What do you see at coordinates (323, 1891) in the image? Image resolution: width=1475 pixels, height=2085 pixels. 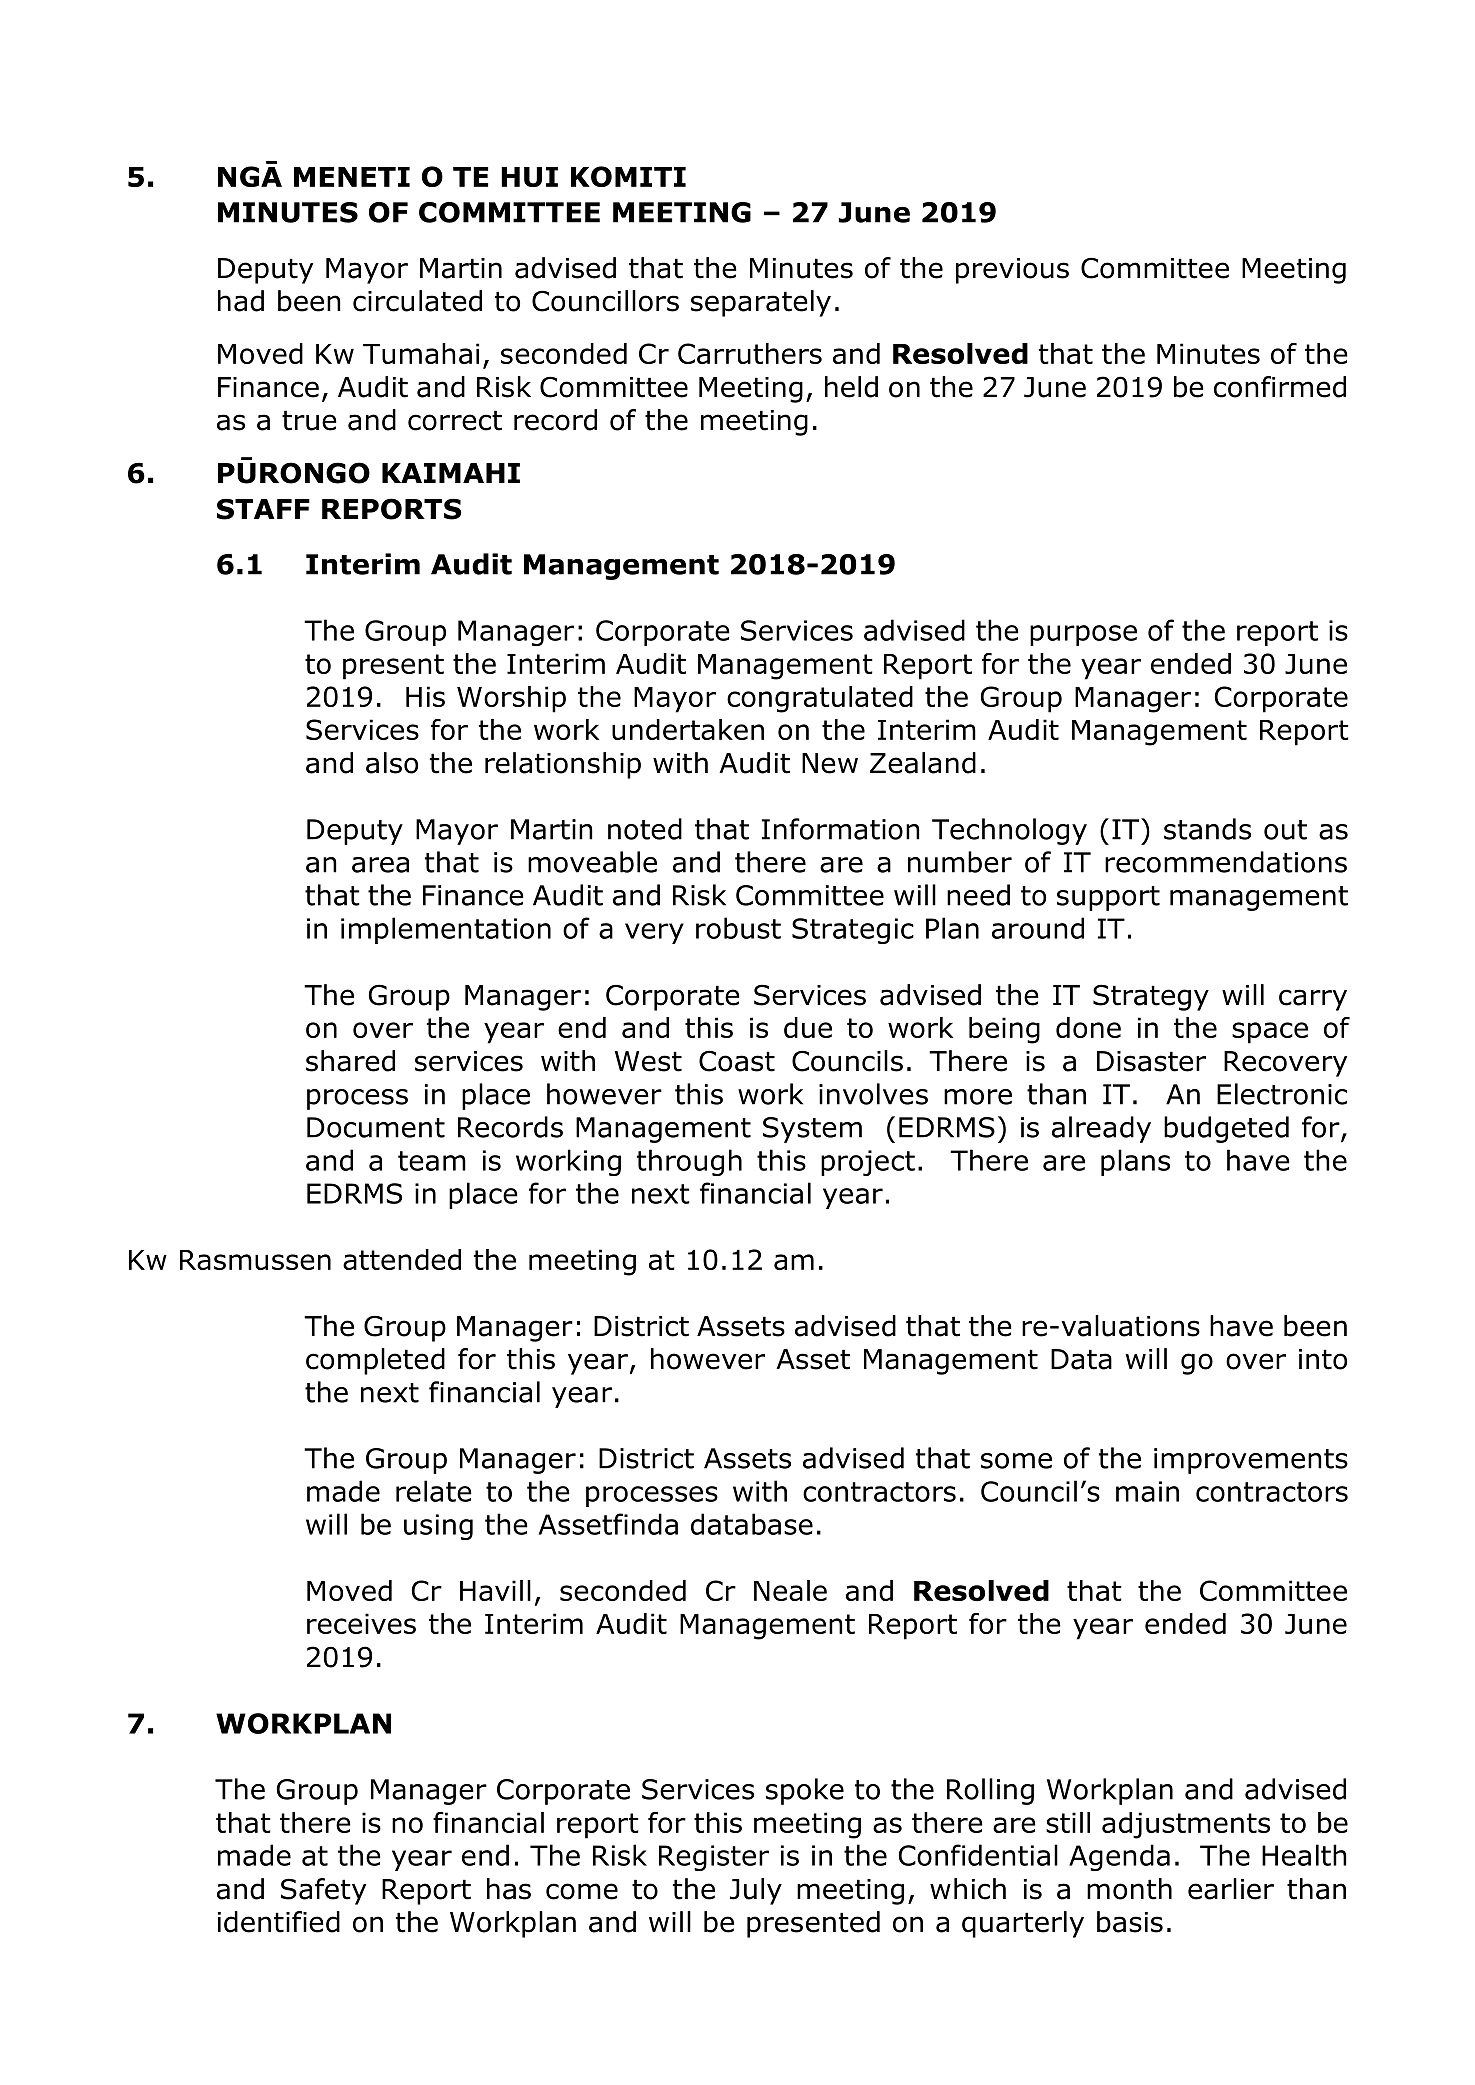 I see `Safety` at bounding box center [323, 1891].
